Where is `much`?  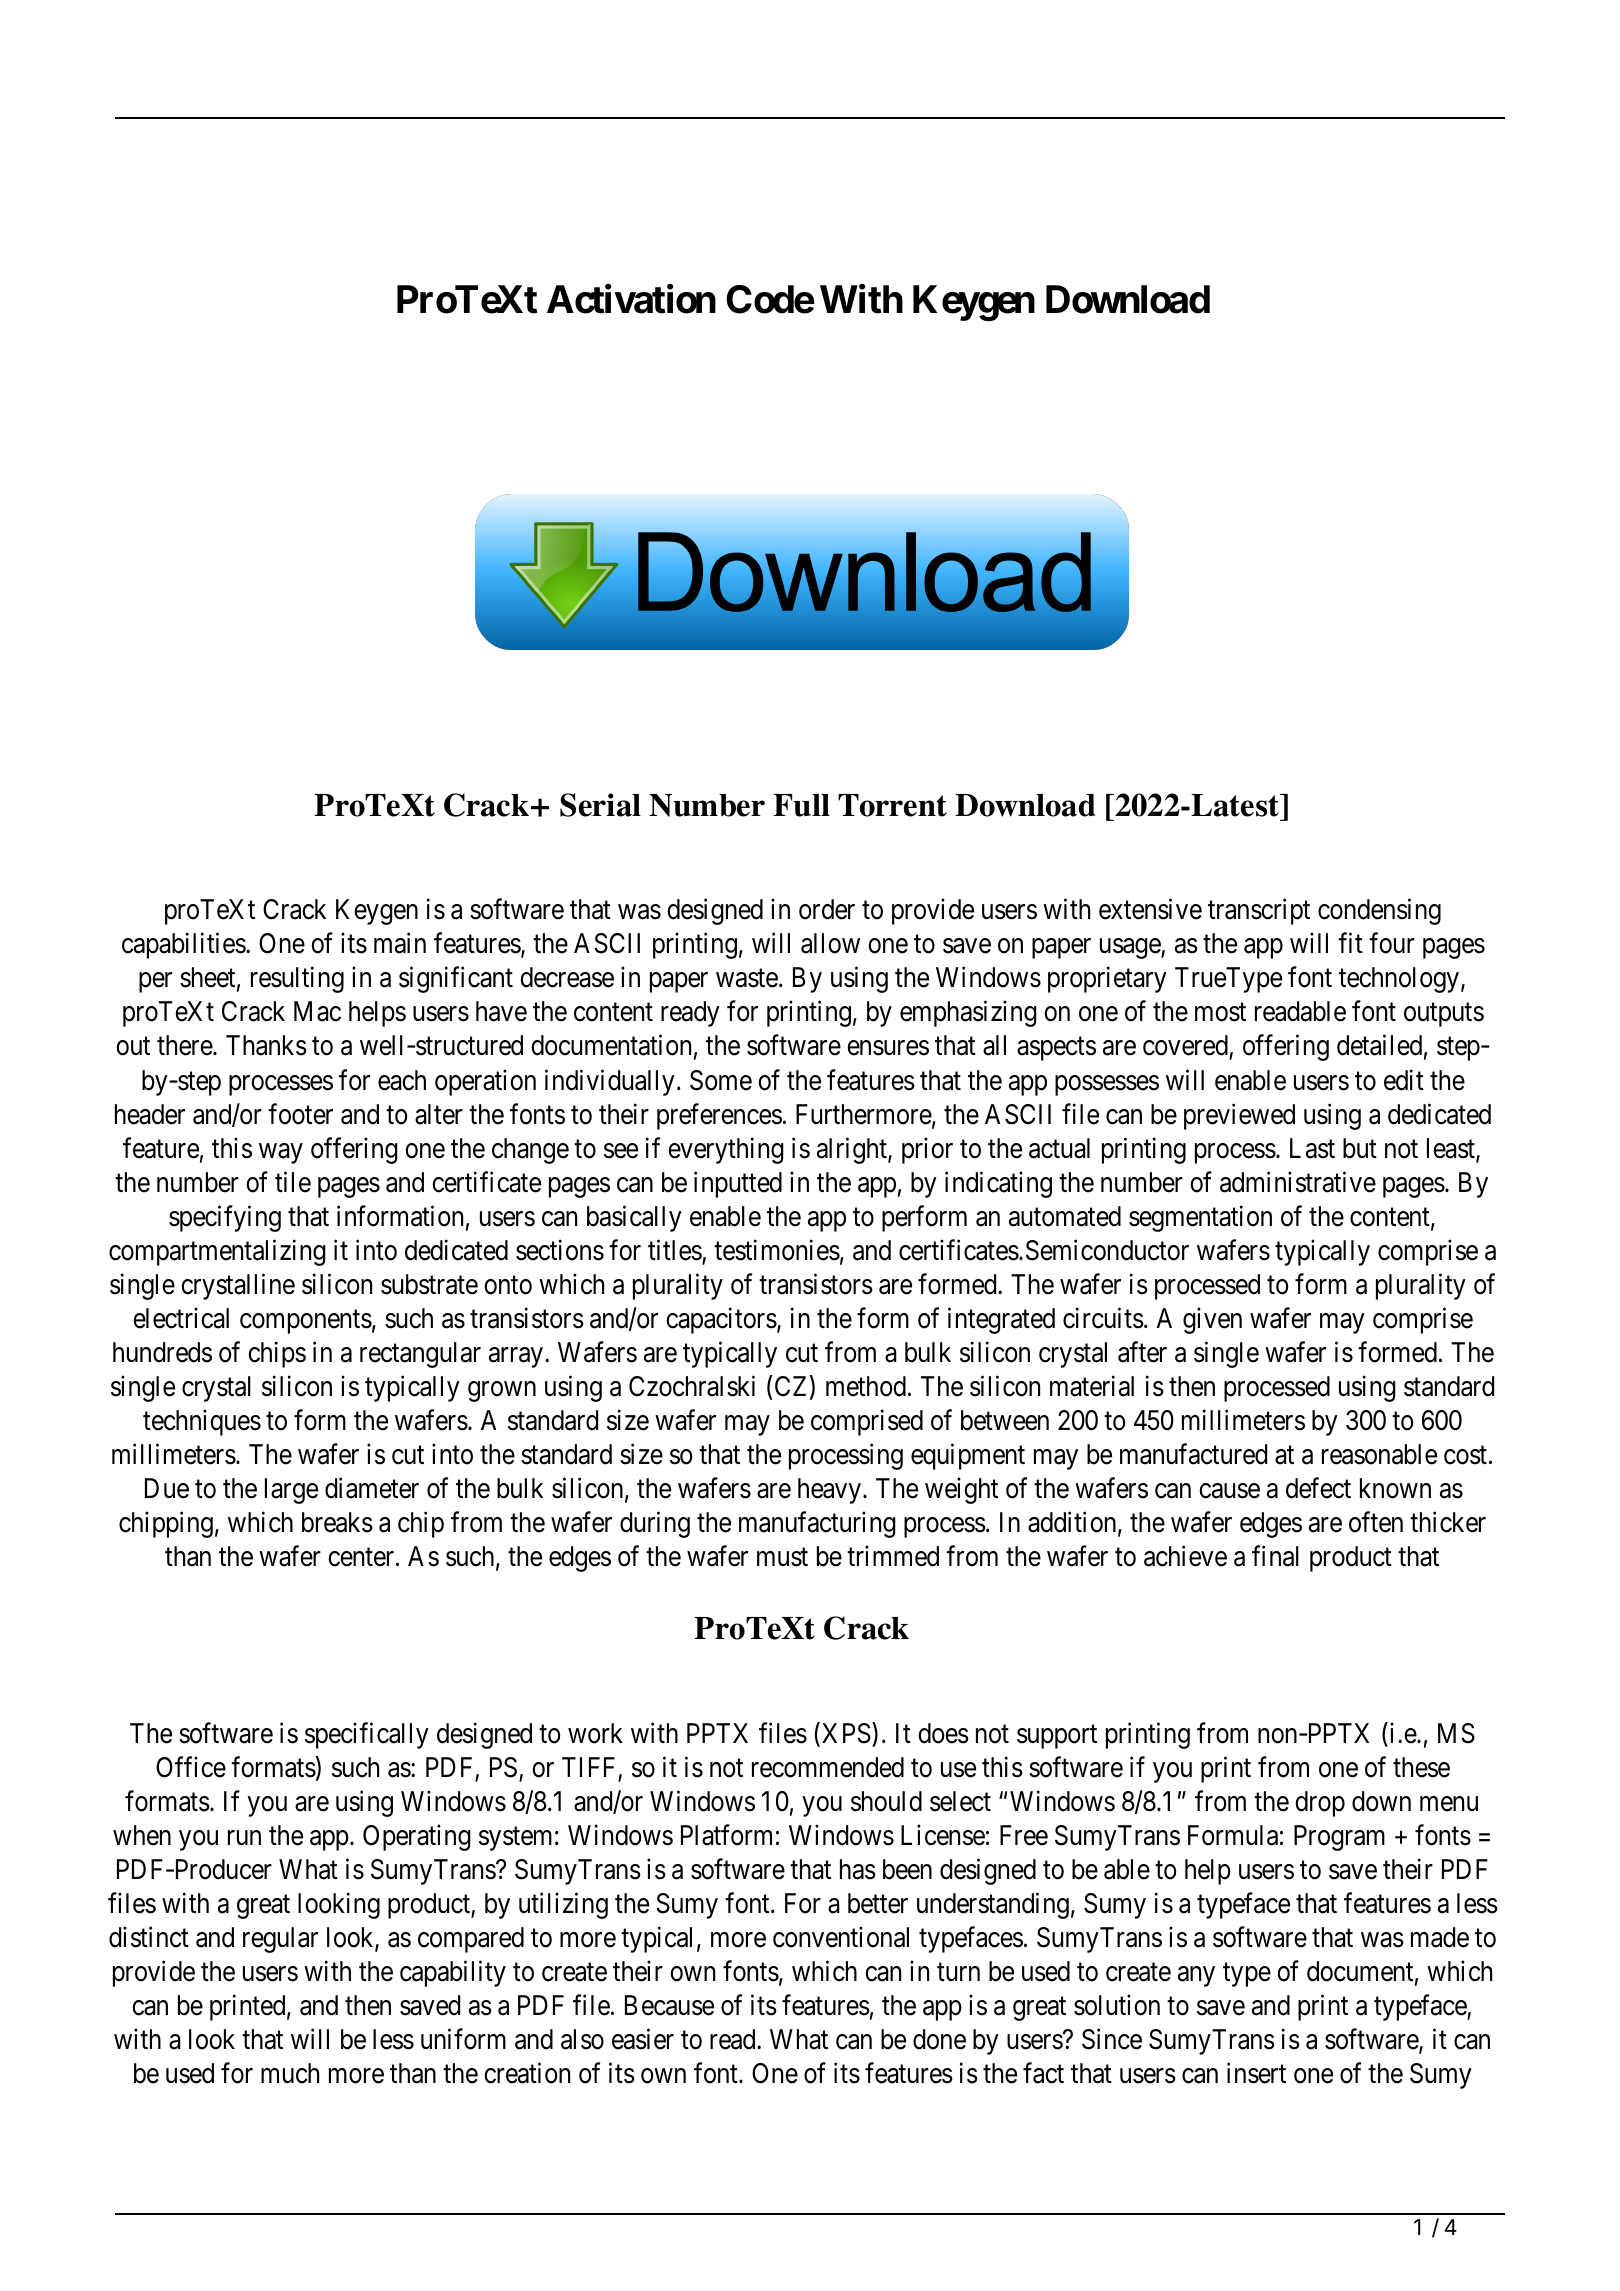
much is located at coordinates (290, 2073).
